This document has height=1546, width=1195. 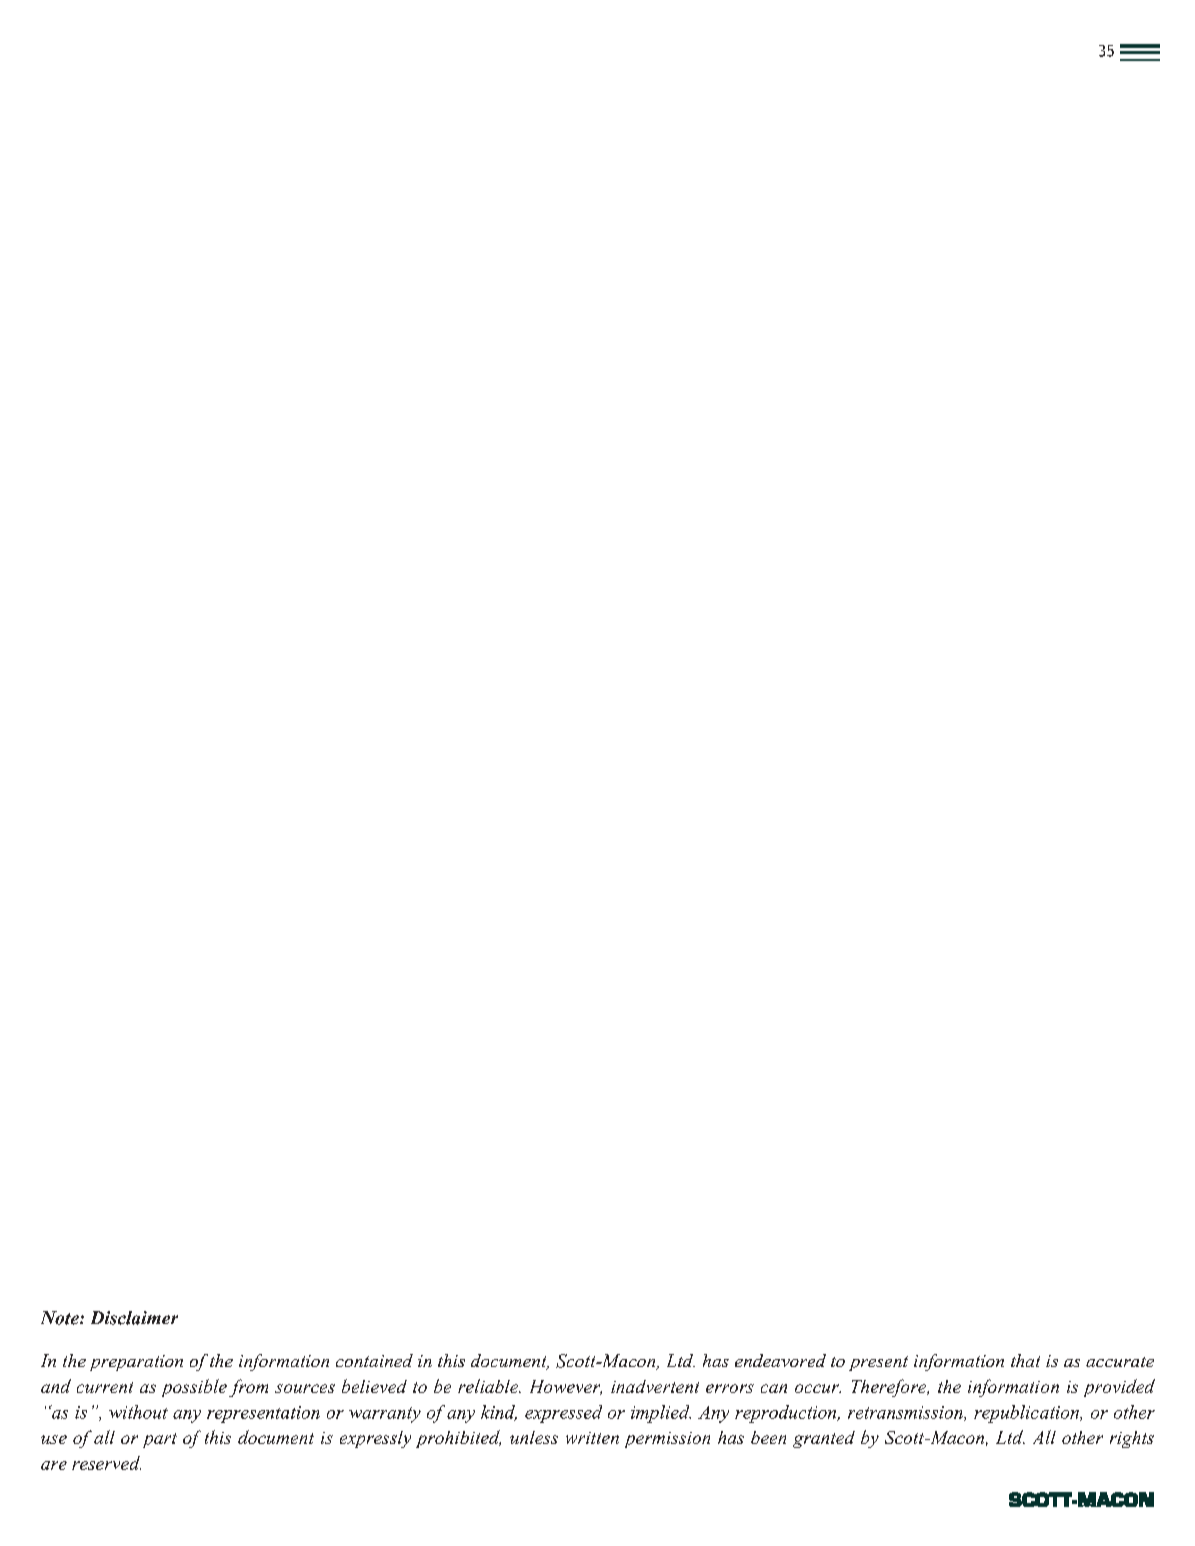 I want to click on expressed, so click(x=563, y=1414).
